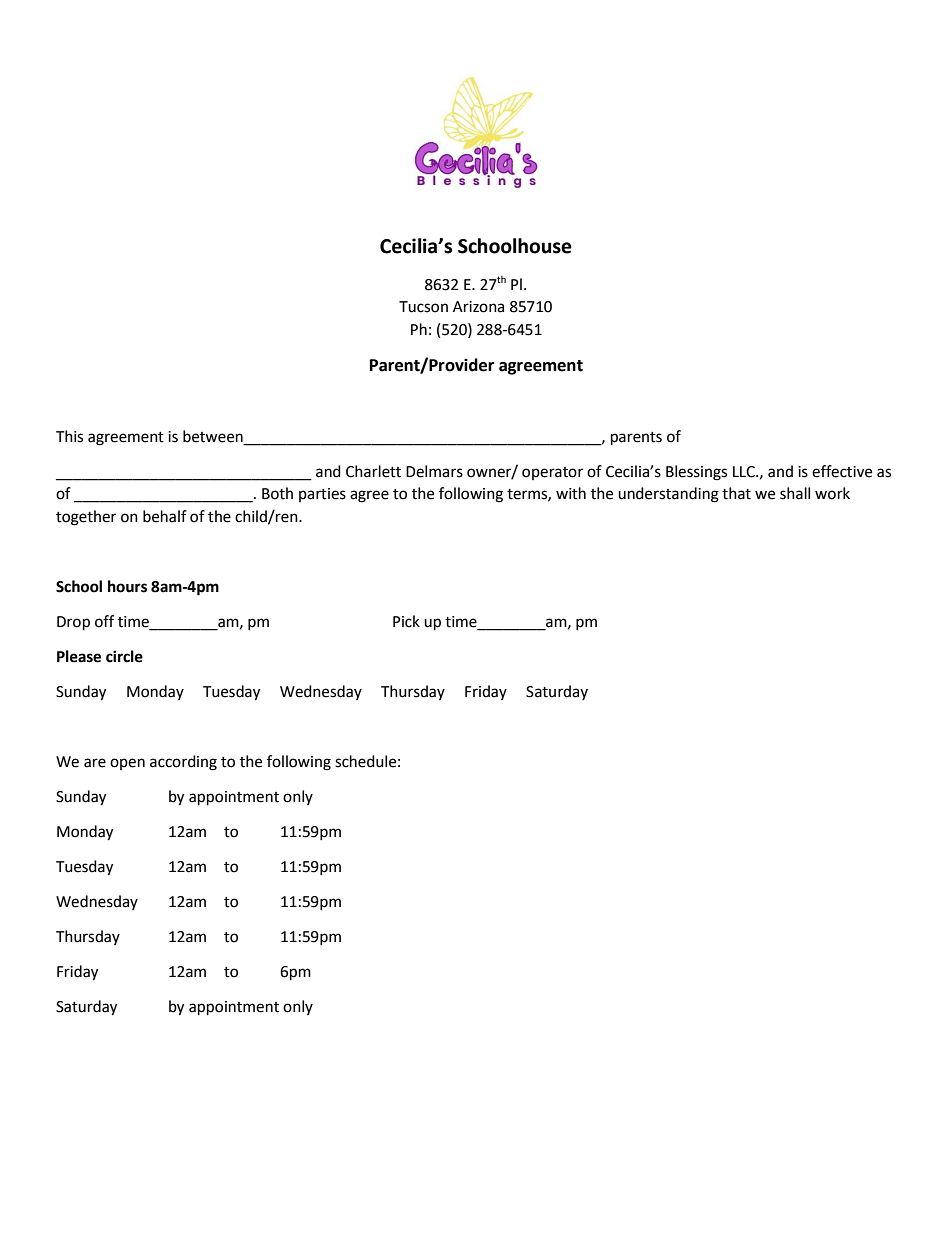 The height and width of the screenshot is (1233, 952). I want to click on Arizona, so click(478, 307).
